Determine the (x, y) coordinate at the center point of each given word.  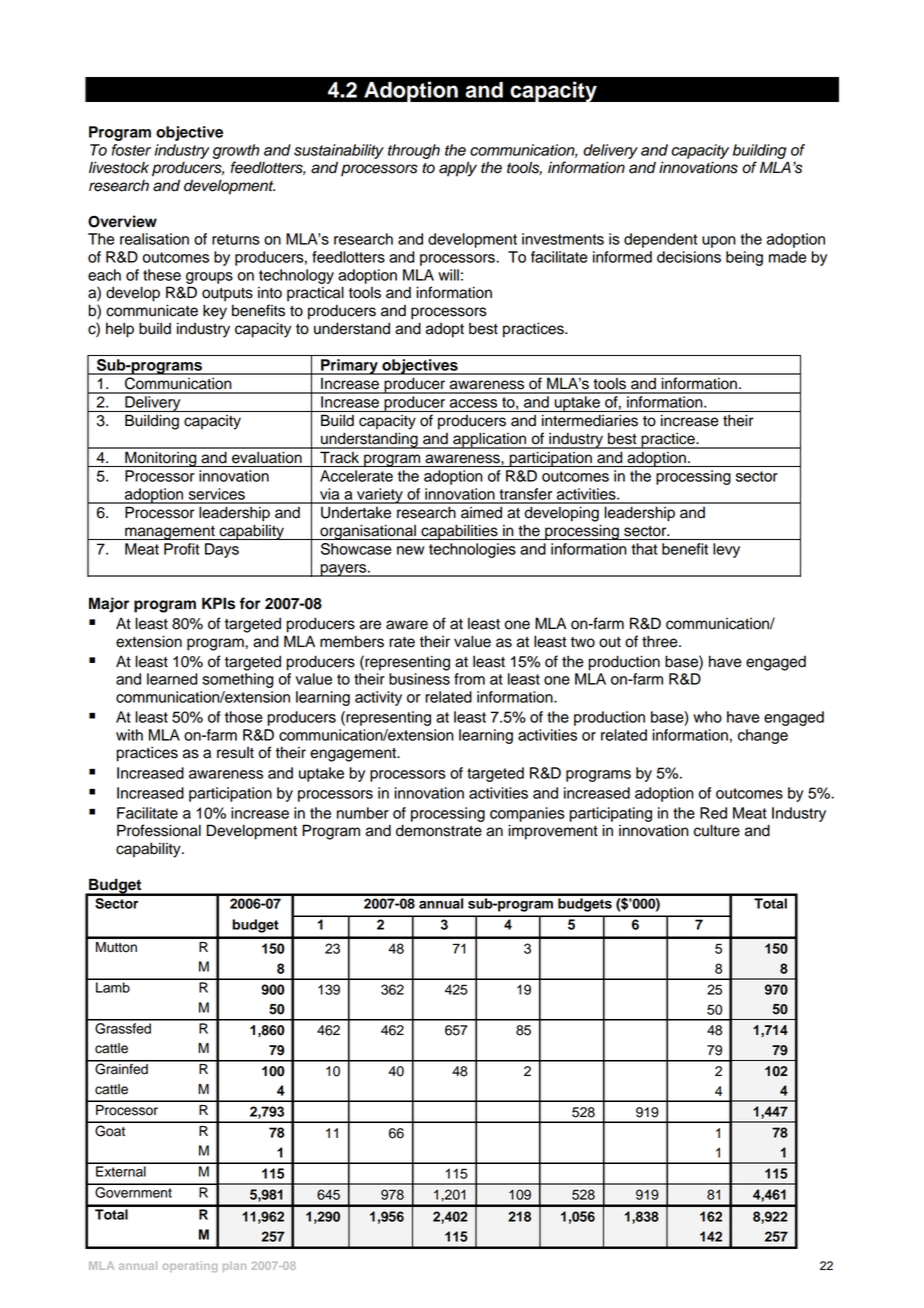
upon (719, 242)
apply (458, 169)
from (469, 679)
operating (190, 1266)
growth (236, 151)
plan (234, 1266)
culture (717, 830)
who (707, 717)
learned (172, 679)
